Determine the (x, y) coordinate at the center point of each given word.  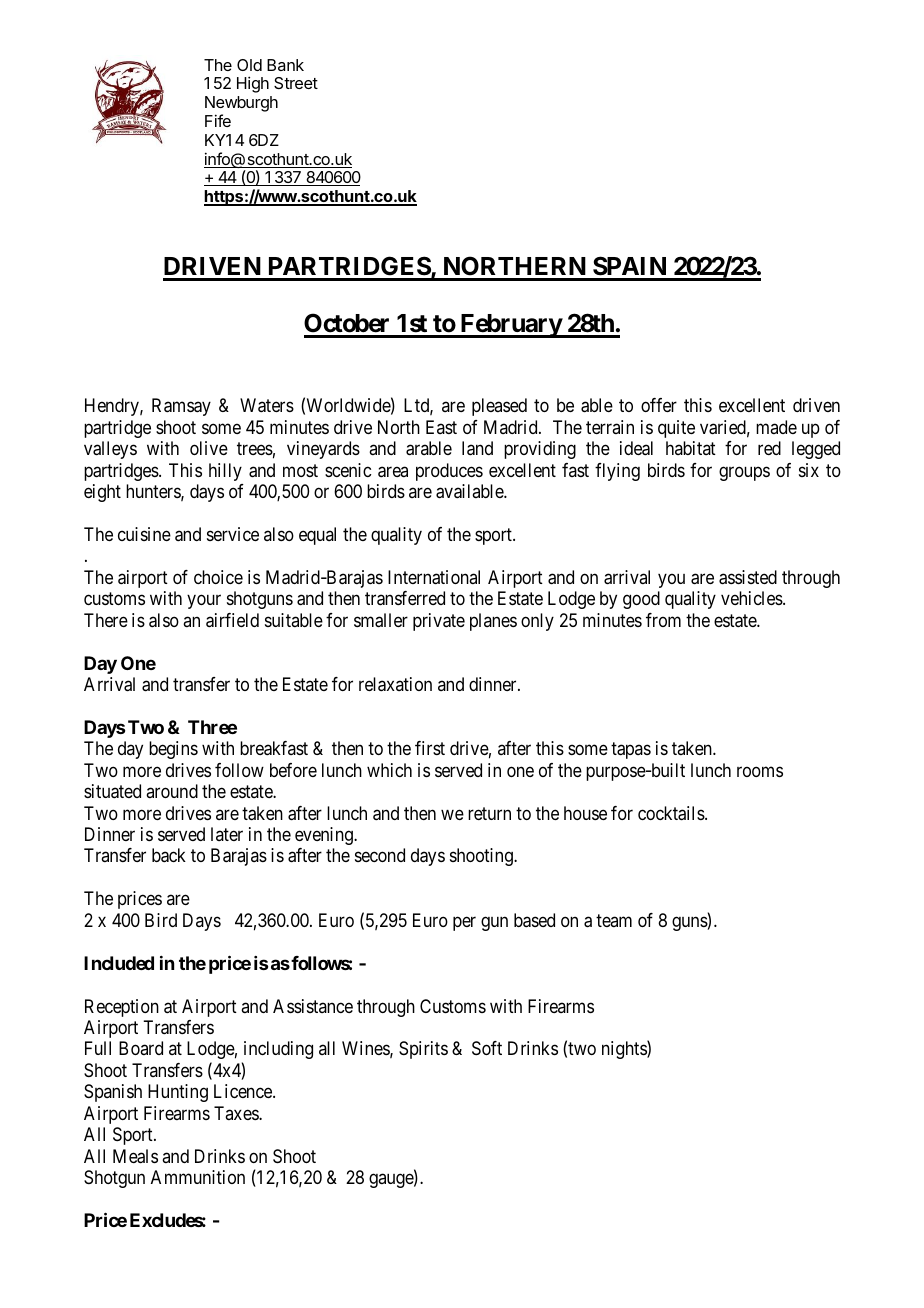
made (776, 427)
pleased (499, 407)
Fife (218, 120)
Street (296, 83)
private (439, 622)
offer (659, 405)
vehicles (752, 598)
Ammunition (198, 1177)
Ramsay (181, 407)
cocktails (672, 813)
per (464, 923)
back (169, 855)
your (204, 602)
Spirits (423, 1050)
